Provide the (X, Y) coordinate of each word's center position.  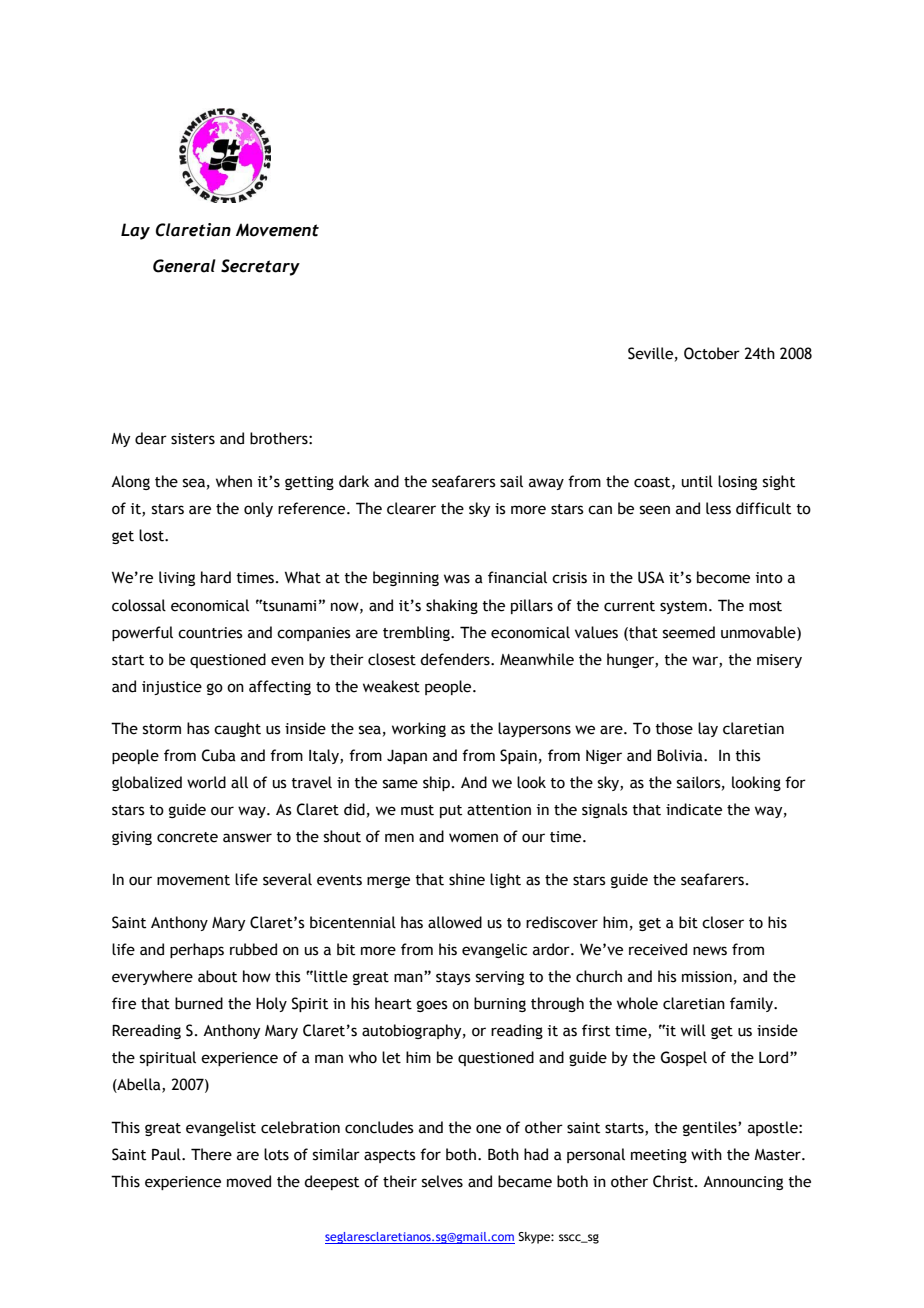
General (184, 266)
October (712, 353)
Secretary (260, 267)
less (718, 508)
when (234, 481)
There (211, 1154)
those (674, 728)
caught (237, 729)
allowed (455, 922)
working (419, 729)
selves (442, 1181)
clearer (411, 508)
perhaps (197, 950)
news (710, 951)
